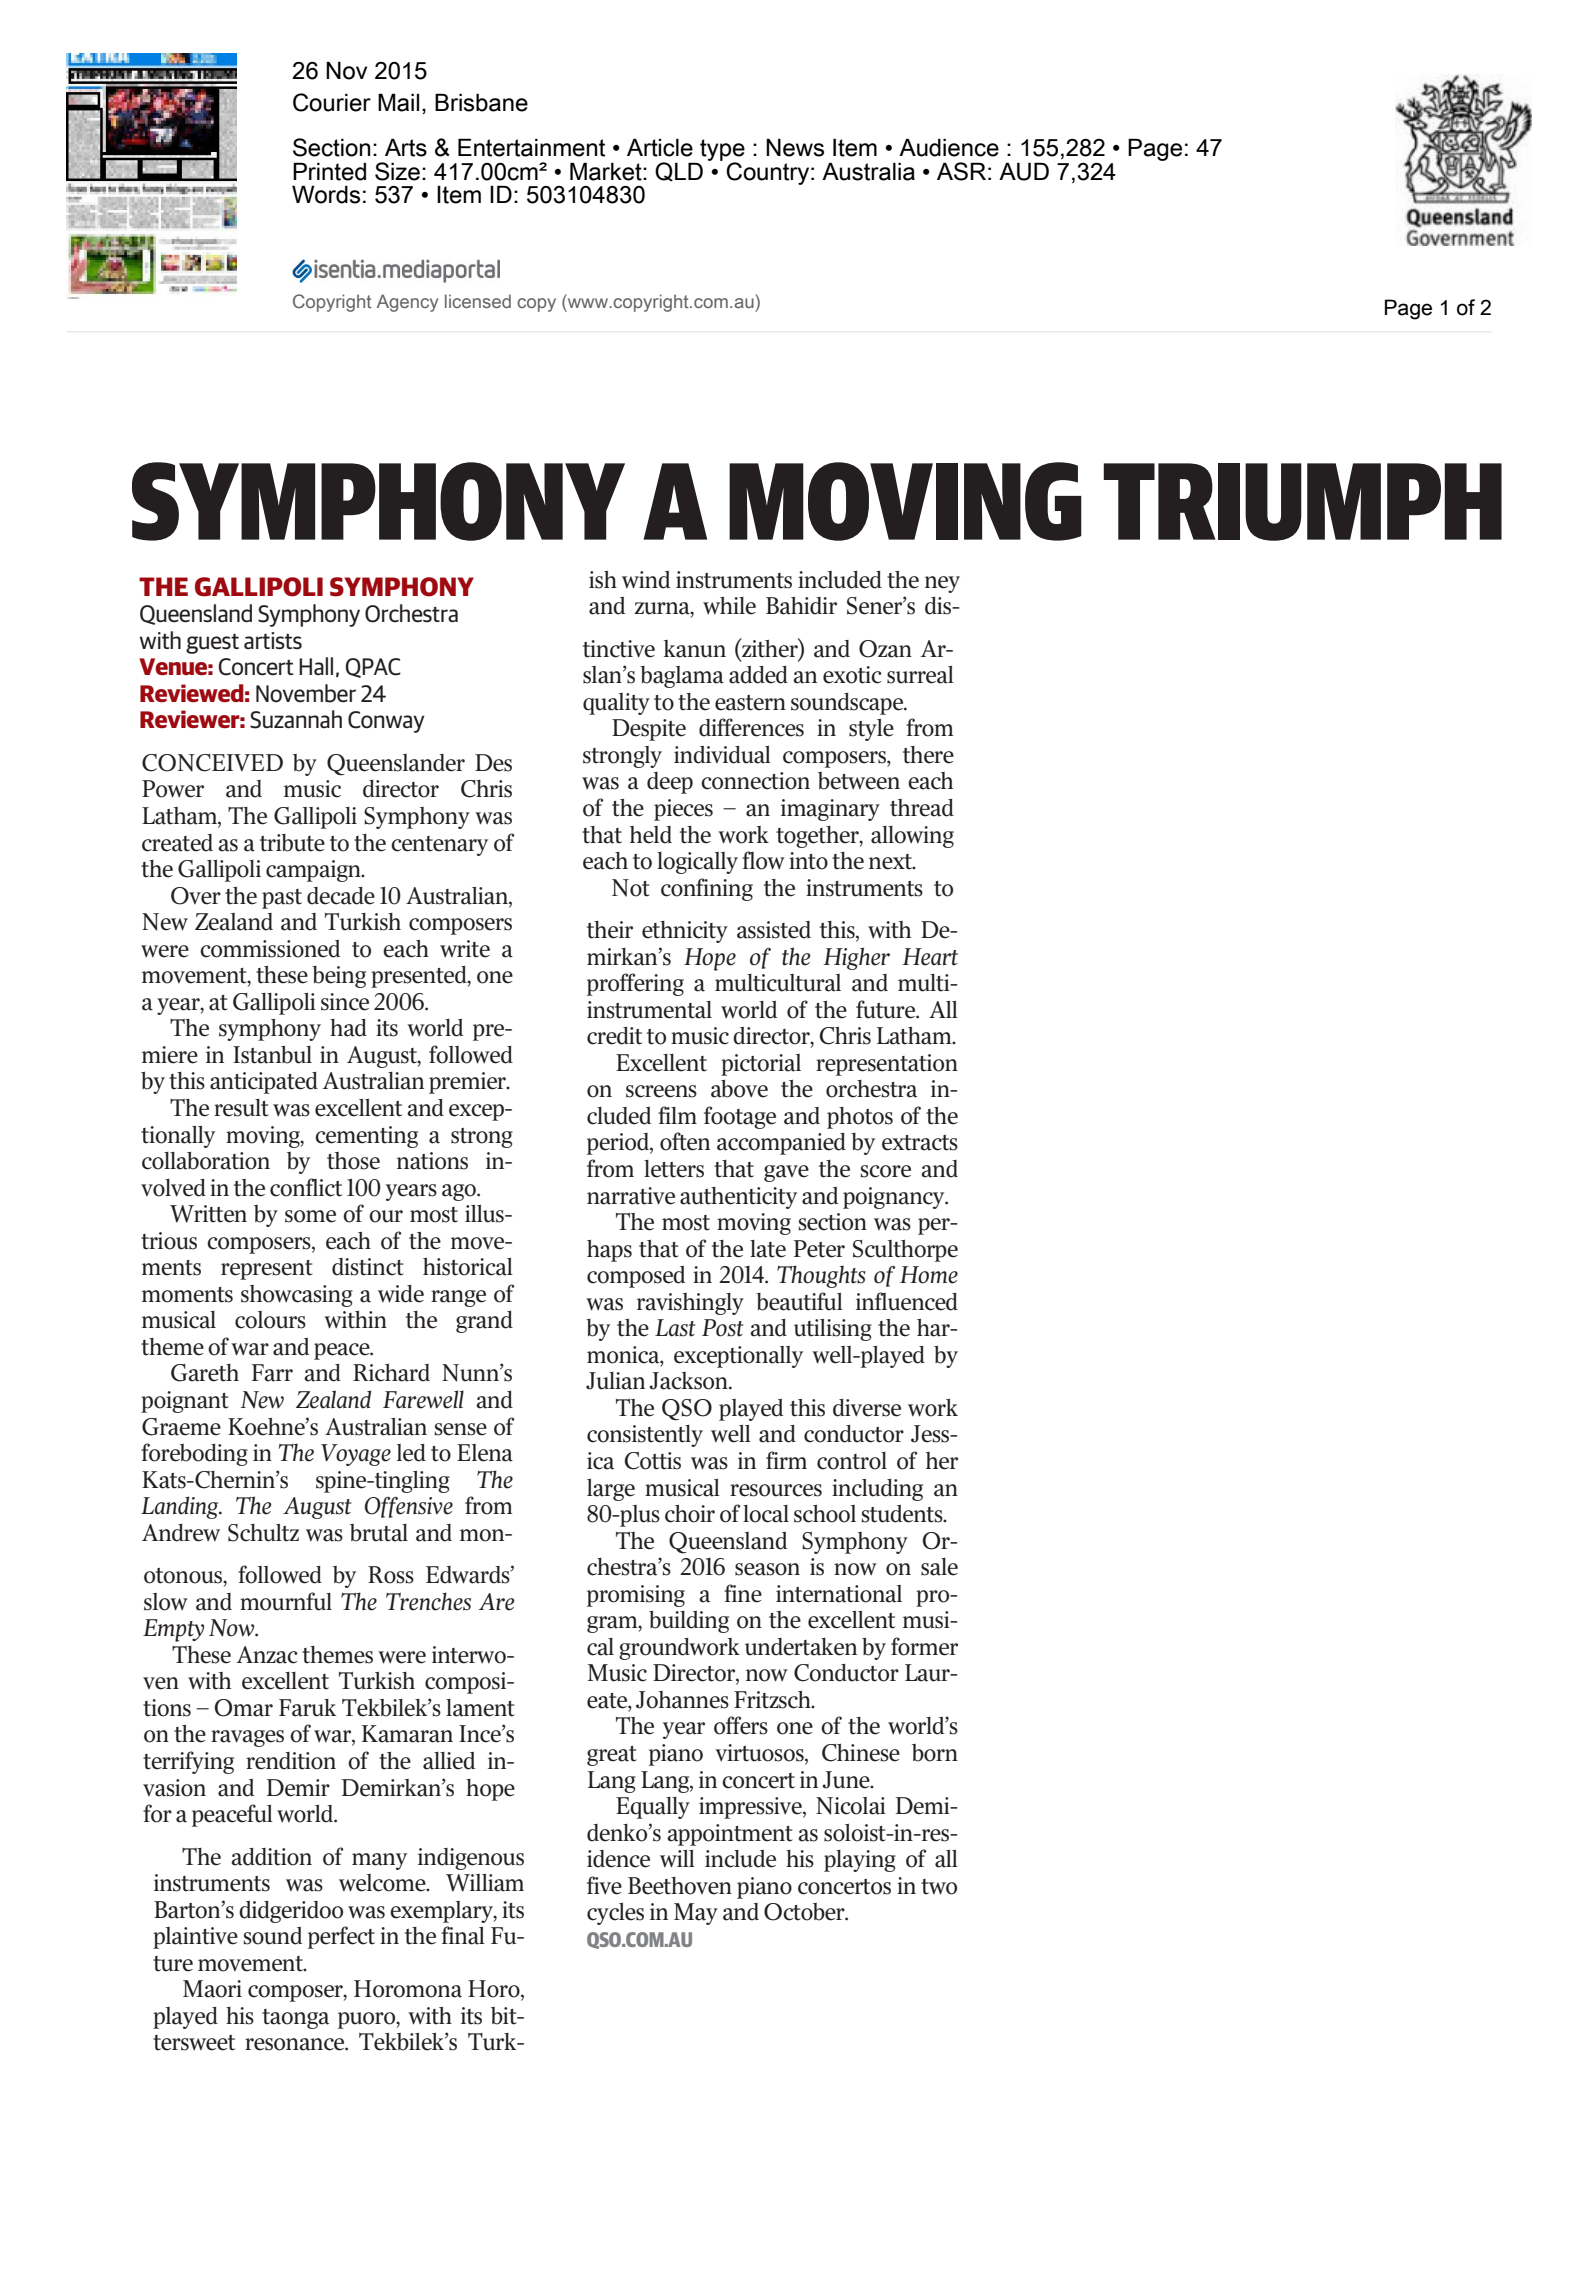 The height and width of the screenshot is (2283, 1593). What do you see at coordinates (928, 755) in the screenshot?
I see `there` at bounding box center [928, 755].
